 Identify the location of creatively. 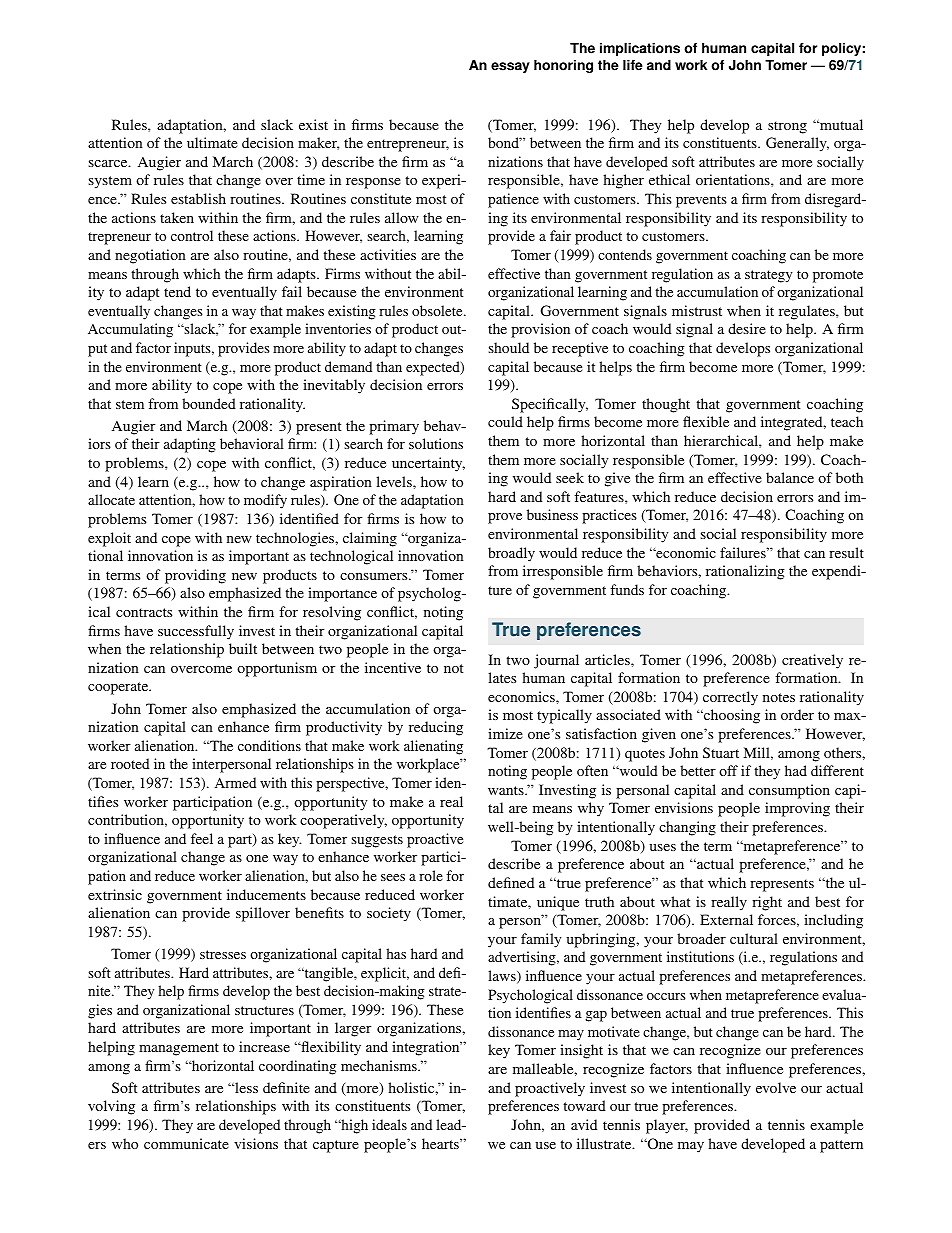
(812, 661).
